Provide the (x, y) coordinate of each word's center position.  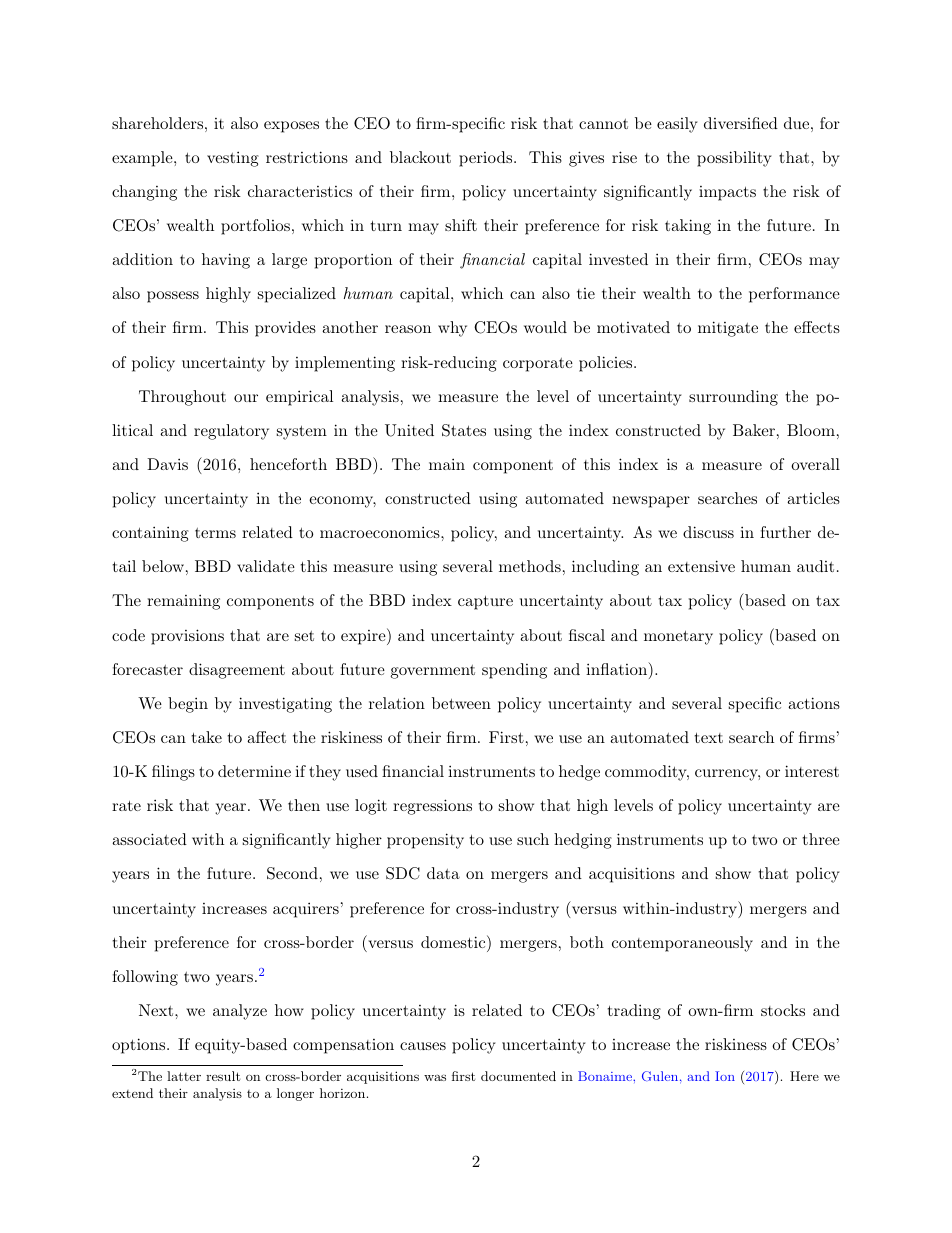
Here (804, 1076)
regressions (432, 807)
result (223, 1076)
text (709, 737)
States (464, 430)
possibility (734, 159)
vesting (233, 159)
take (207, 737)
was (435, 1077)
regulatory (231, 432)
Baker (754, 430)
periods (485, 159)
